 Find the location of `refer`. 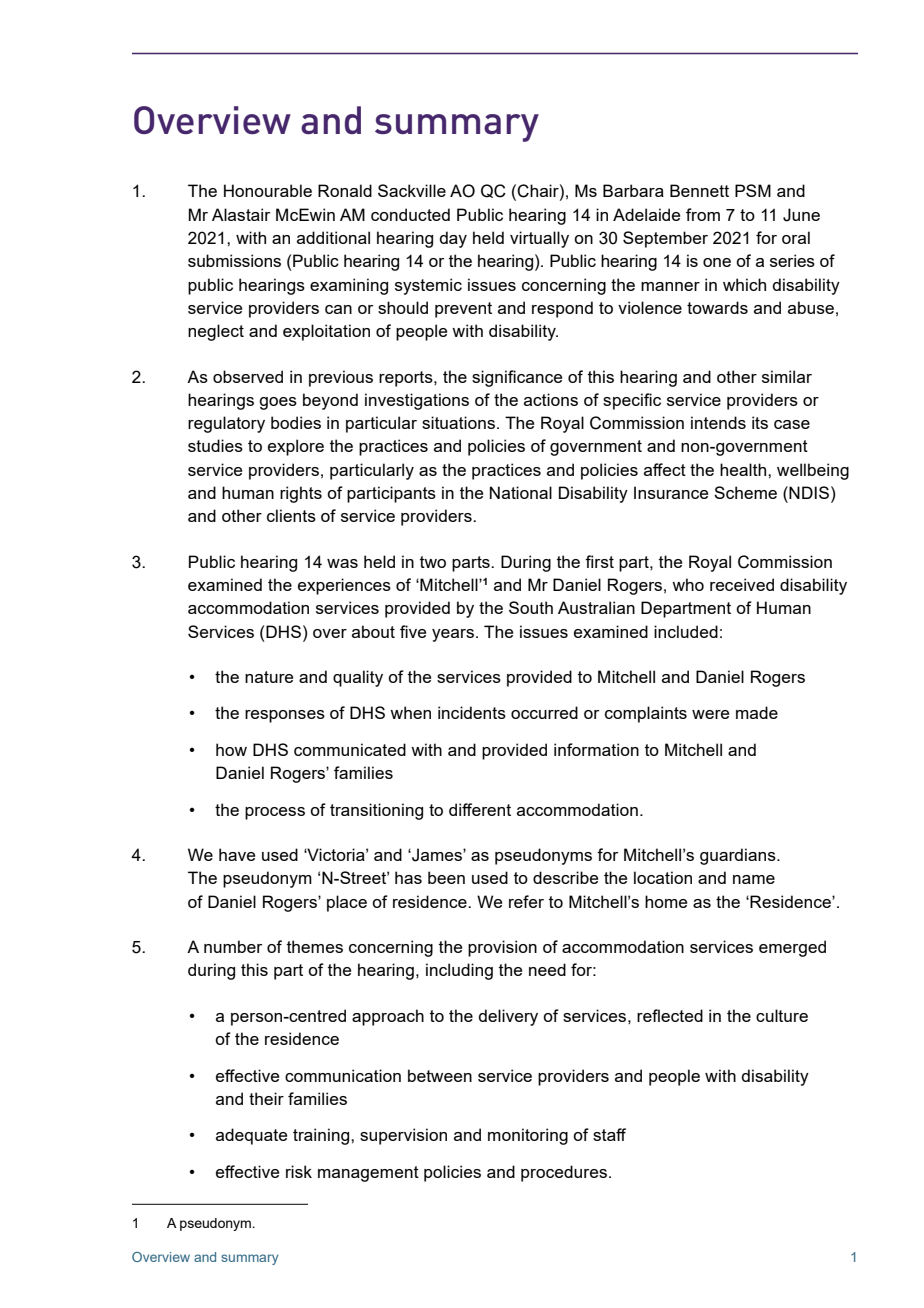

refer is located at coordinates (526, 901).
